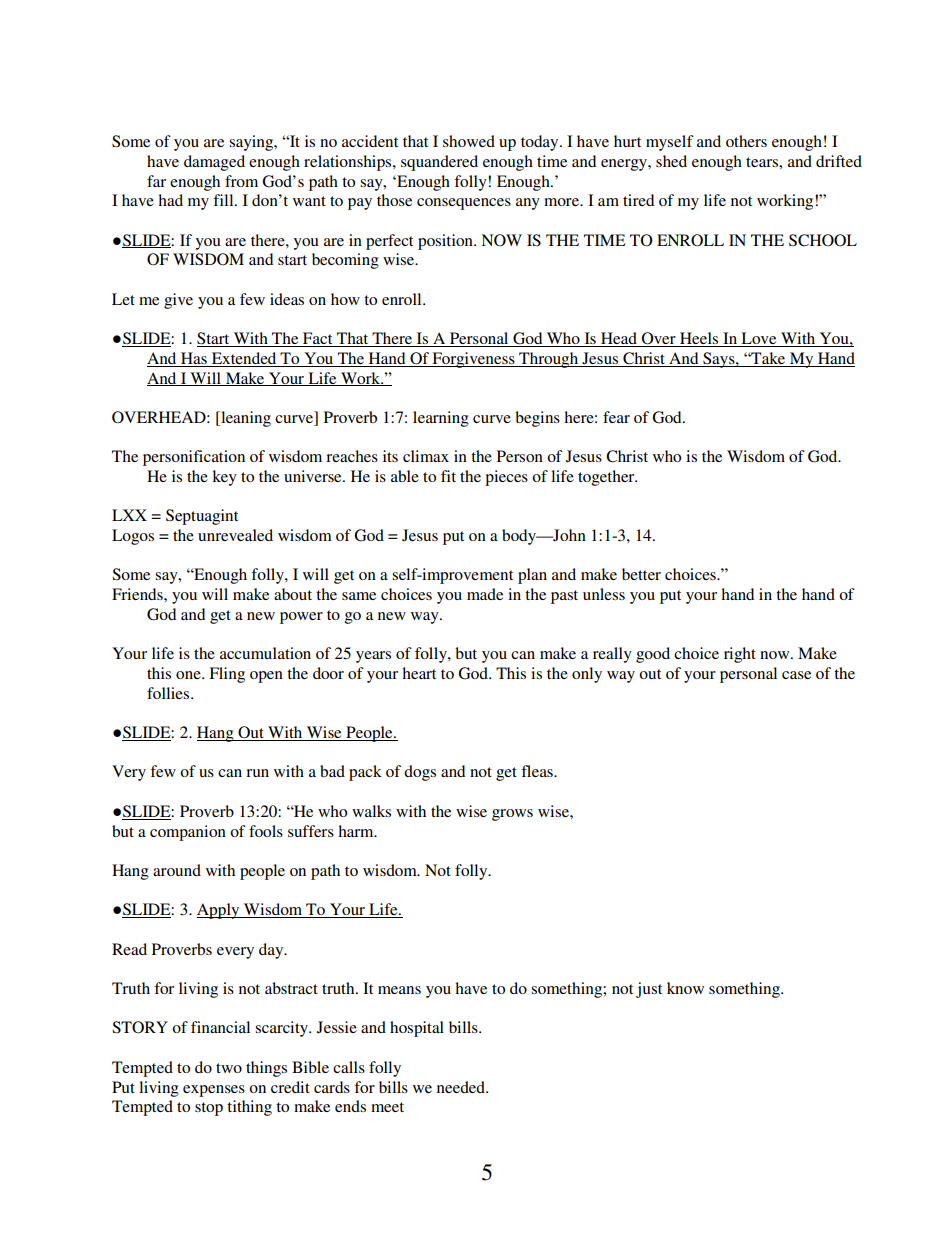 Image resolution: width=952 pixels, height=1233 pixels. Describe the element at coordinates (214, 163) in the screenshot. I see `damaged` at that location.
